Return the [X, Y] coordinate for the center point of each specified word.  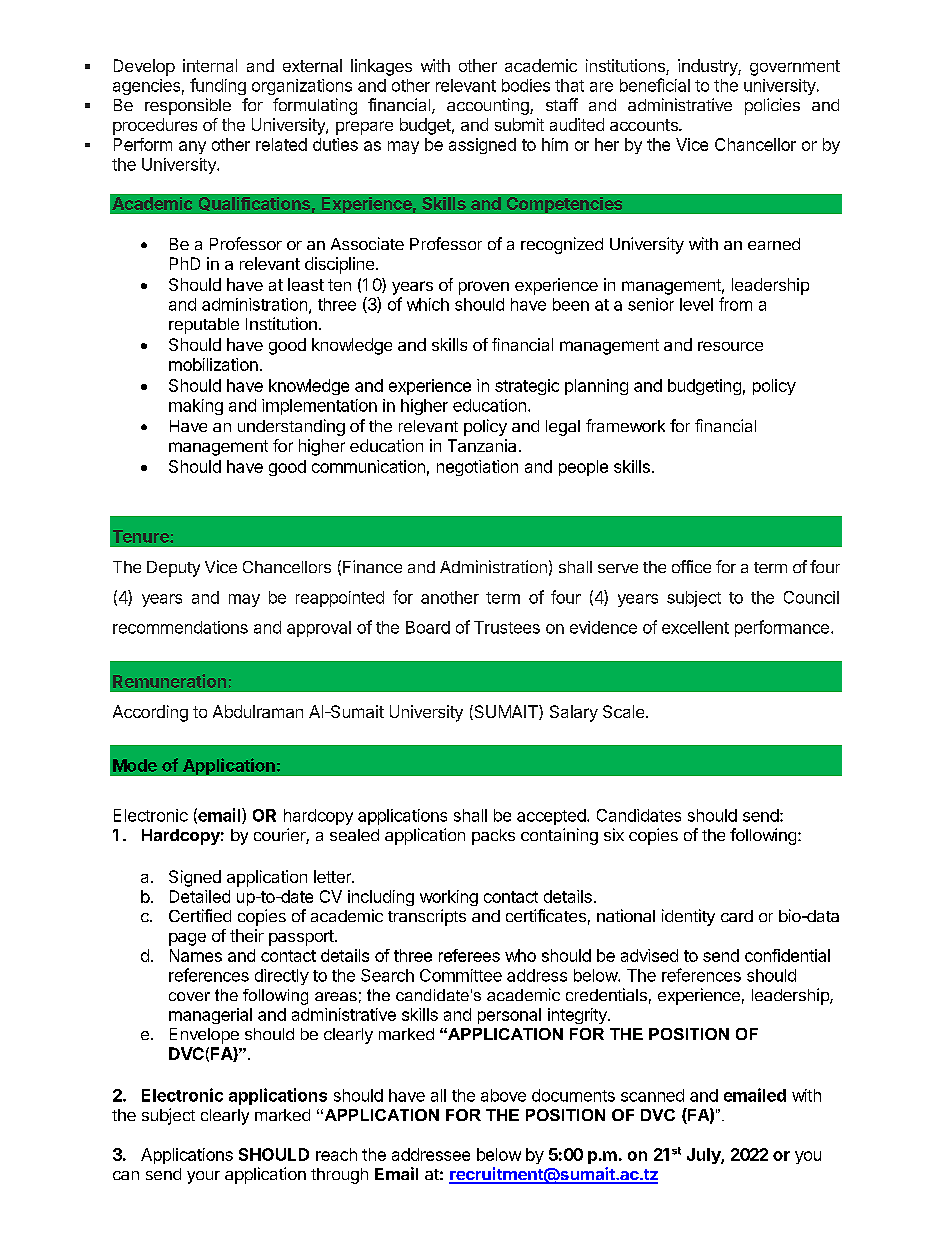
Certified [200, 915]
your [203, 1177]
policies [772, 106]
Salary [574, 713]
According [150, 713]
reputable [204, 326]
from [735, 304]
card [737, 916]
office [691, 566]
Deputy [173, 569]
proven [484, 288]
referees [469, 955]
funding [218, 86]
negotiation [477, 468]
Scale [623, 711]
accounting [489, 106]
